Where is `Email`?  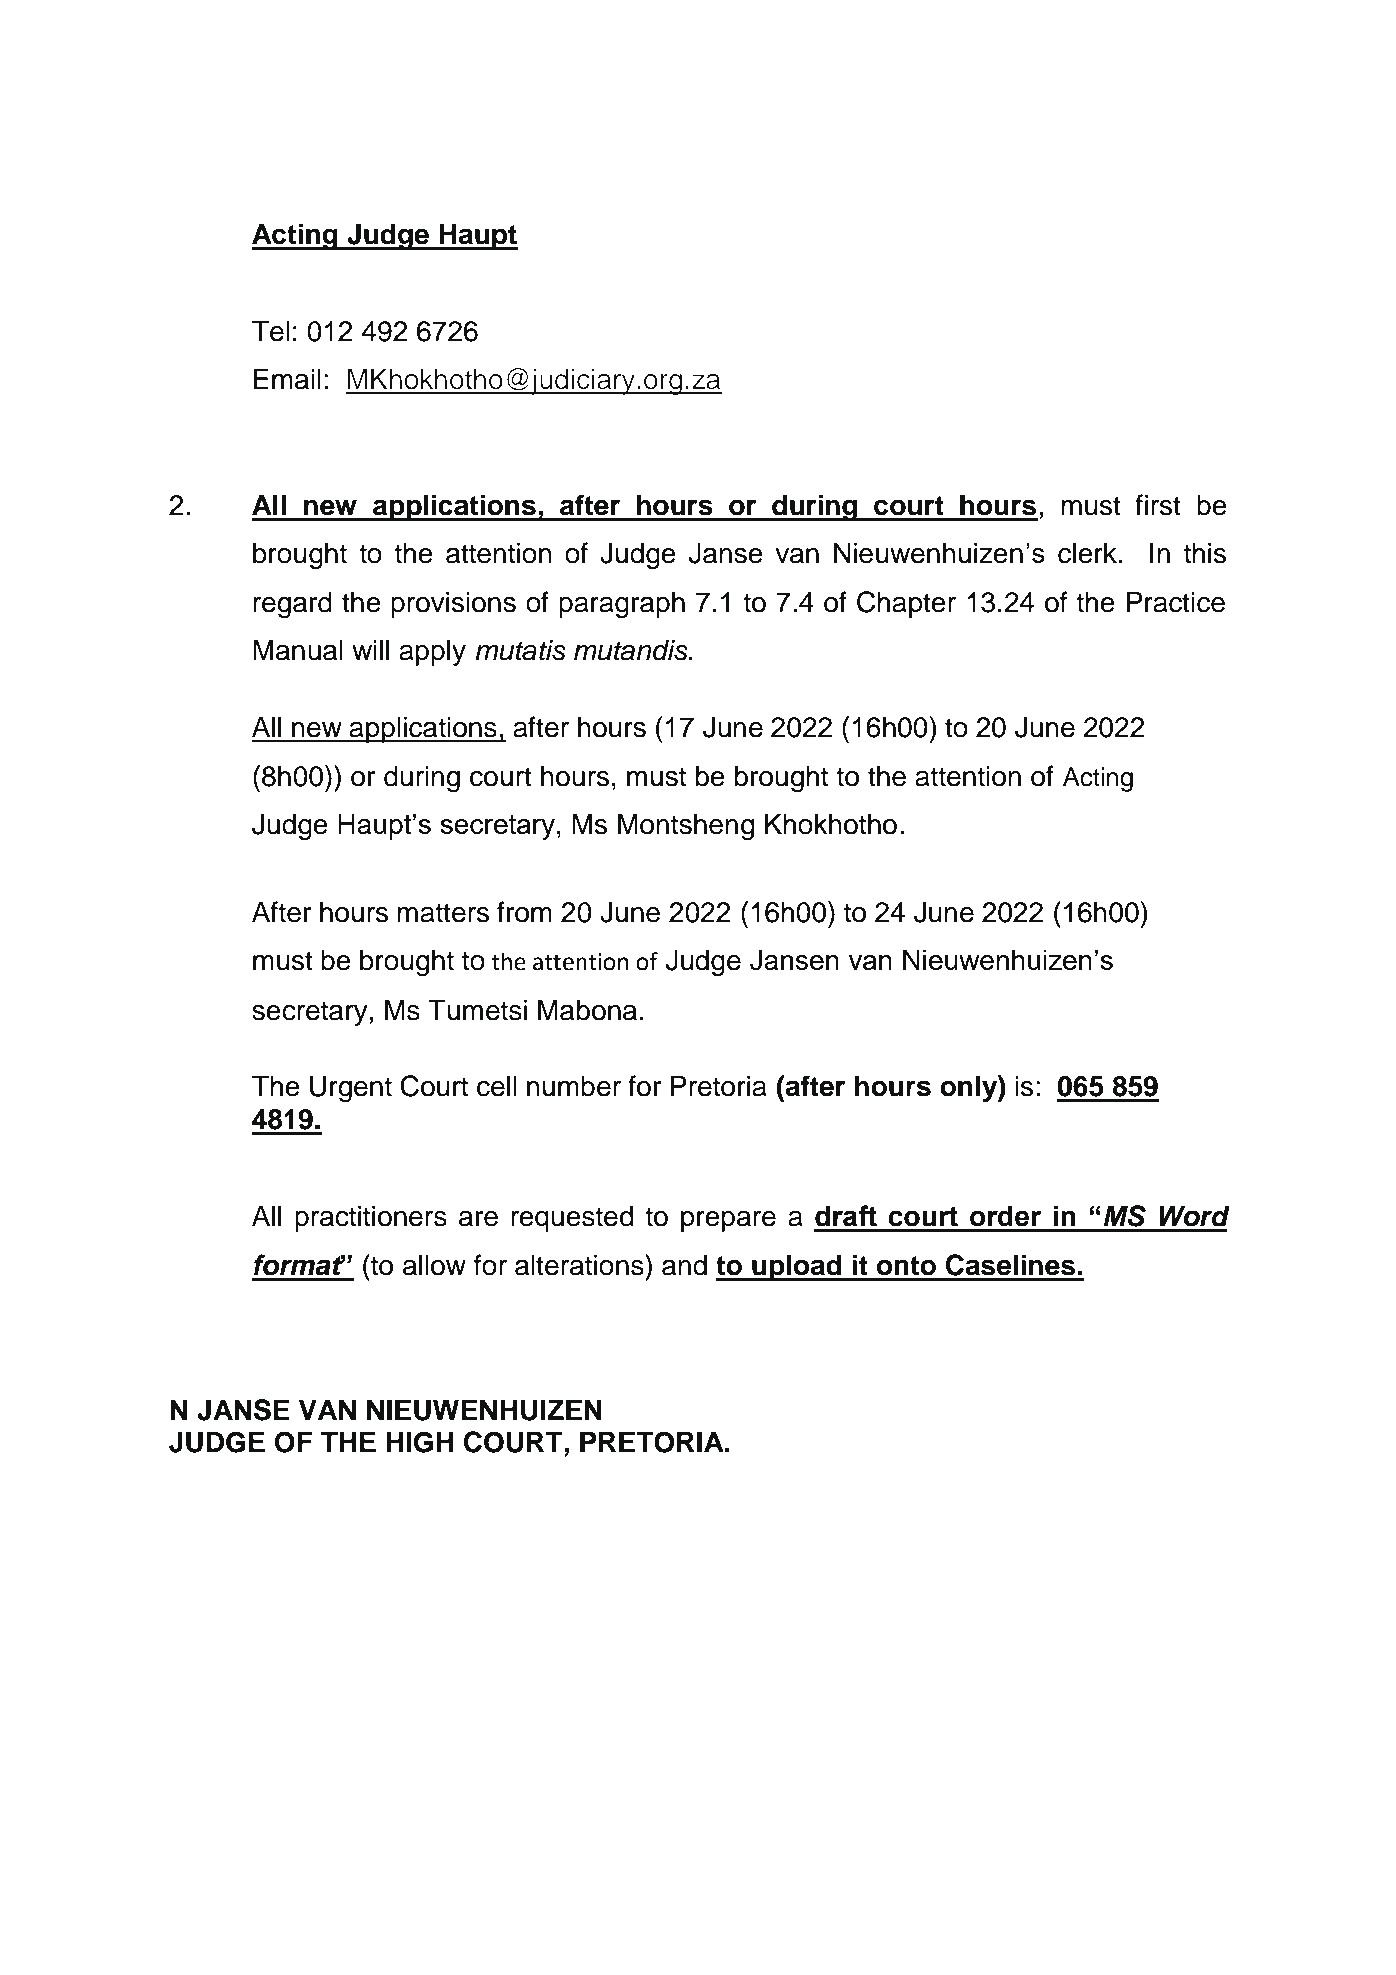
Email is located at coordinates (287, 379).
